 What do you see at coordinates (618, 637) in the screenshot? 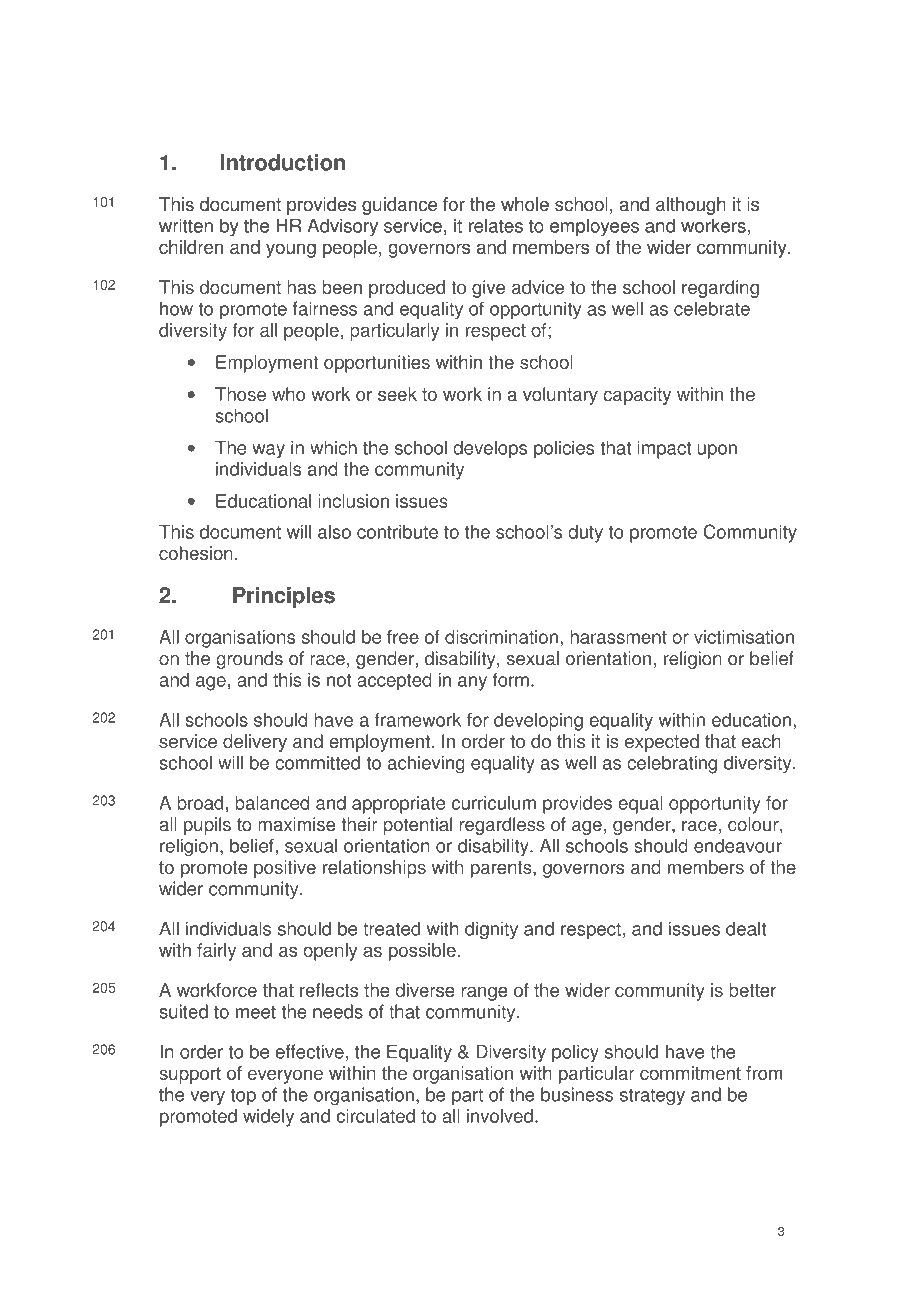
I see `harassment` at bounding box center [618, 637].
